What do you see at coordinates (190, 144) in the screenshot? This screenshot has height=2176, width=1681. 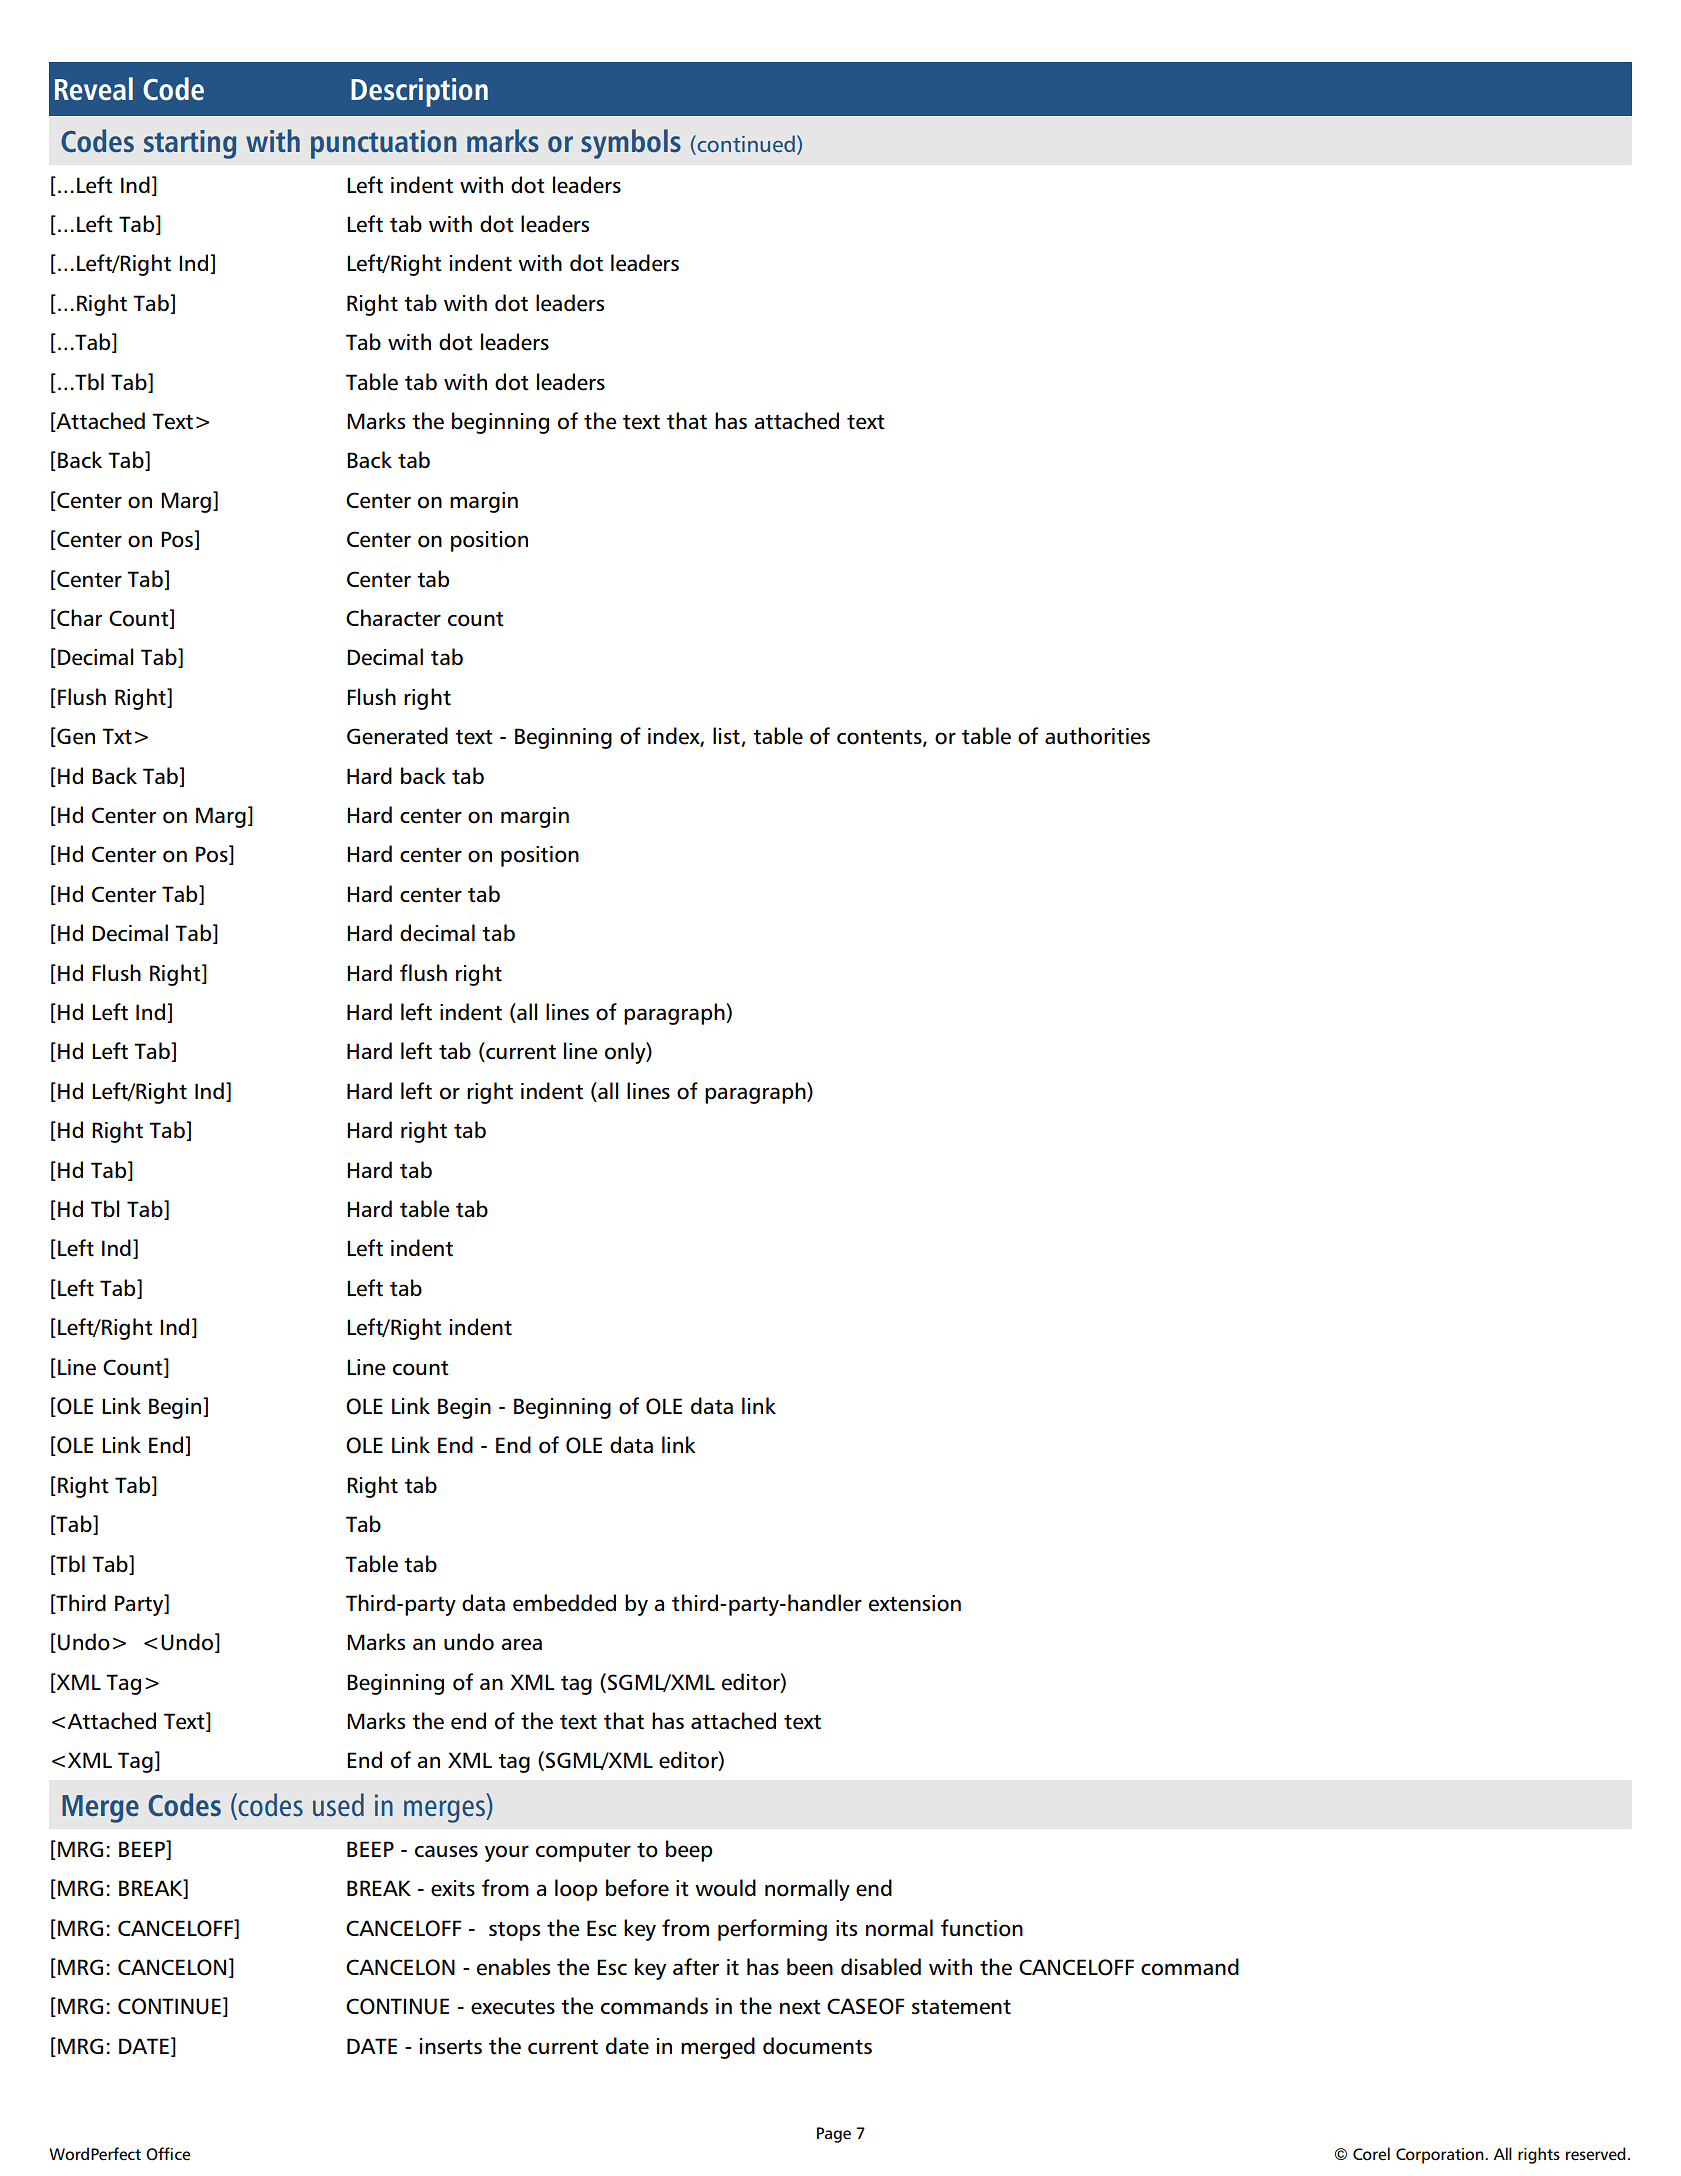 I see `starting` at bounding box center [190, 144].
